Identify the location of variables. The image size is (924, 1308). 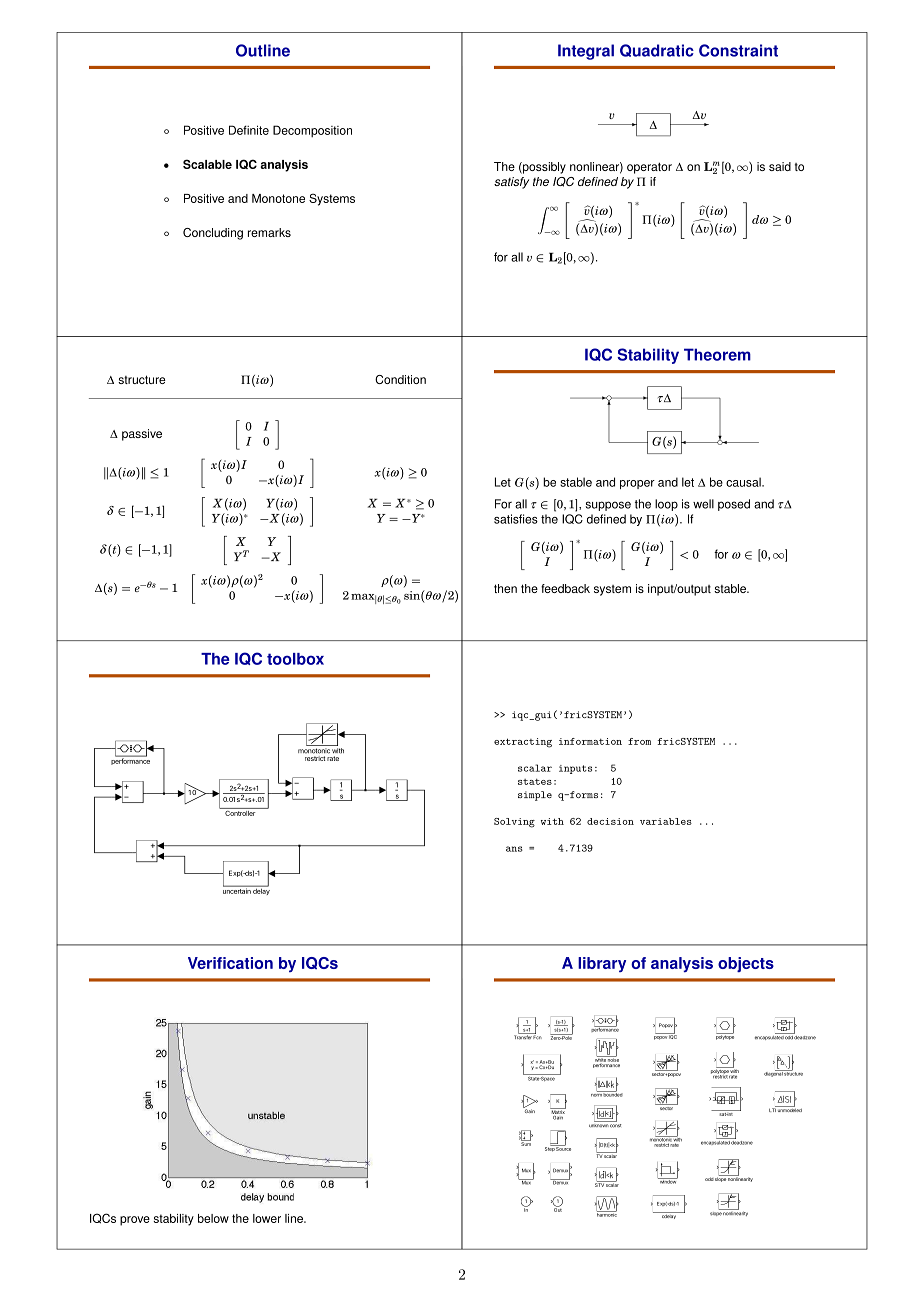
(666, 821).
